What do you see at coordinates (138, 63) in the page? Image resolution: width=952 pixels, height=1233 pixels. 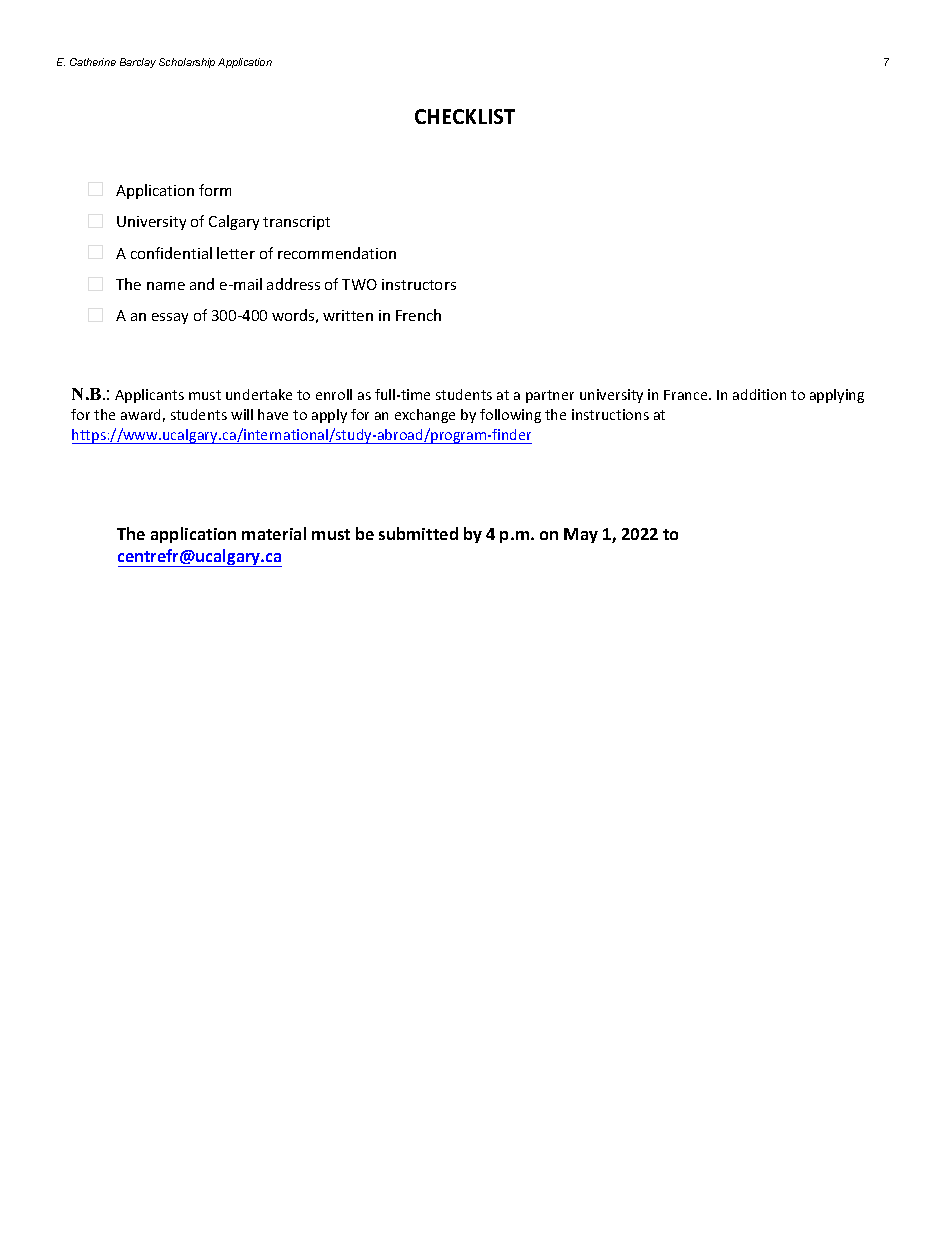 I see `Barclay` at bounding box center [138, 63].
